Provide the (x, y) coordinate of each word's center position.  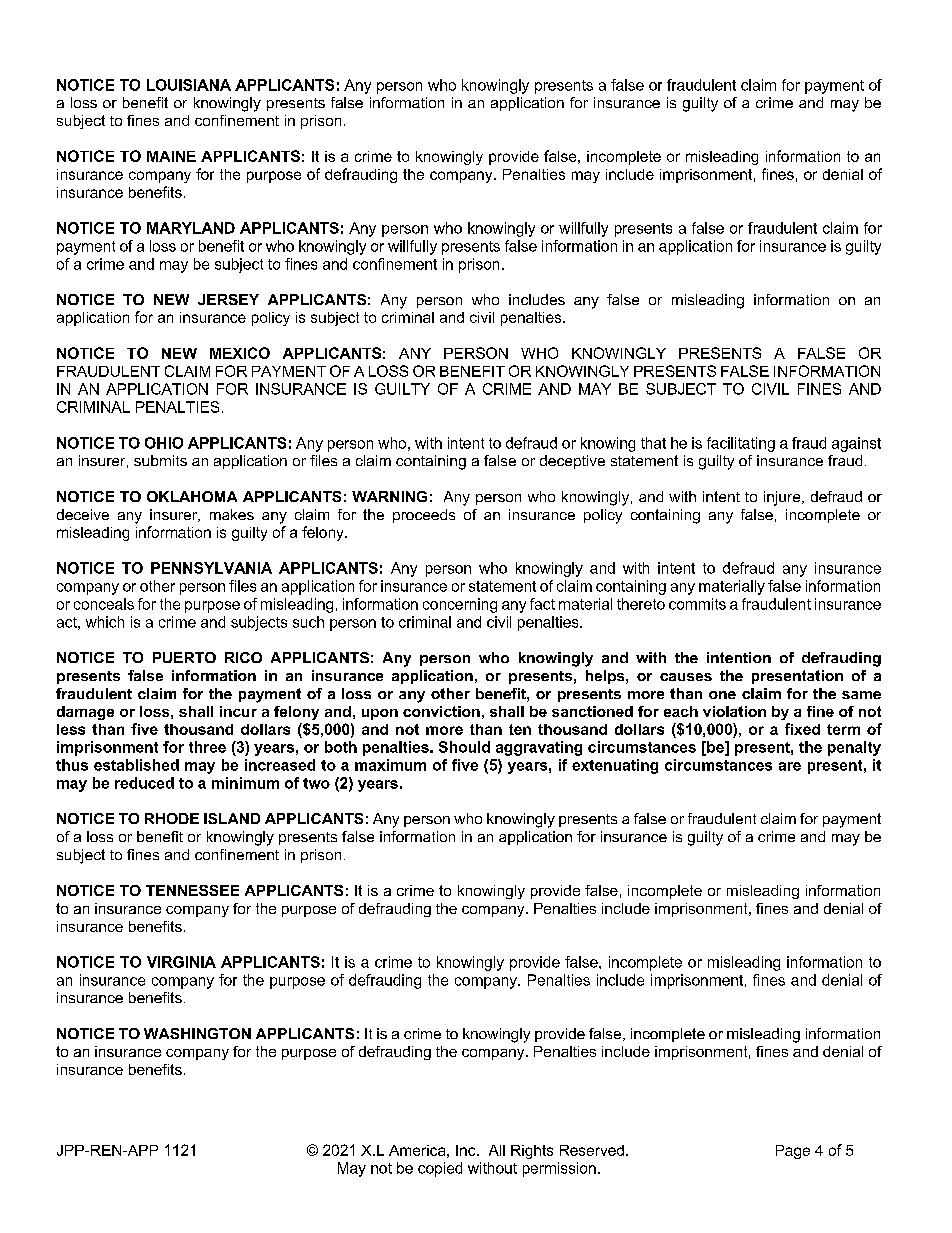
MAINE (171, 156)
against (856, 444)
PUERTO (184, 657)
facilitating (741, 444)
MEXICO (240, 353)
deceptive (572, 462)
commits (697, 604)
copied (440, 1169)
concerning (460, 605)
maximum (390, 765)
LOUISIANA (189, 85)
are (790, 766)
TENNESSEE (192, 890)
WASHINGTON (197, 1033)
